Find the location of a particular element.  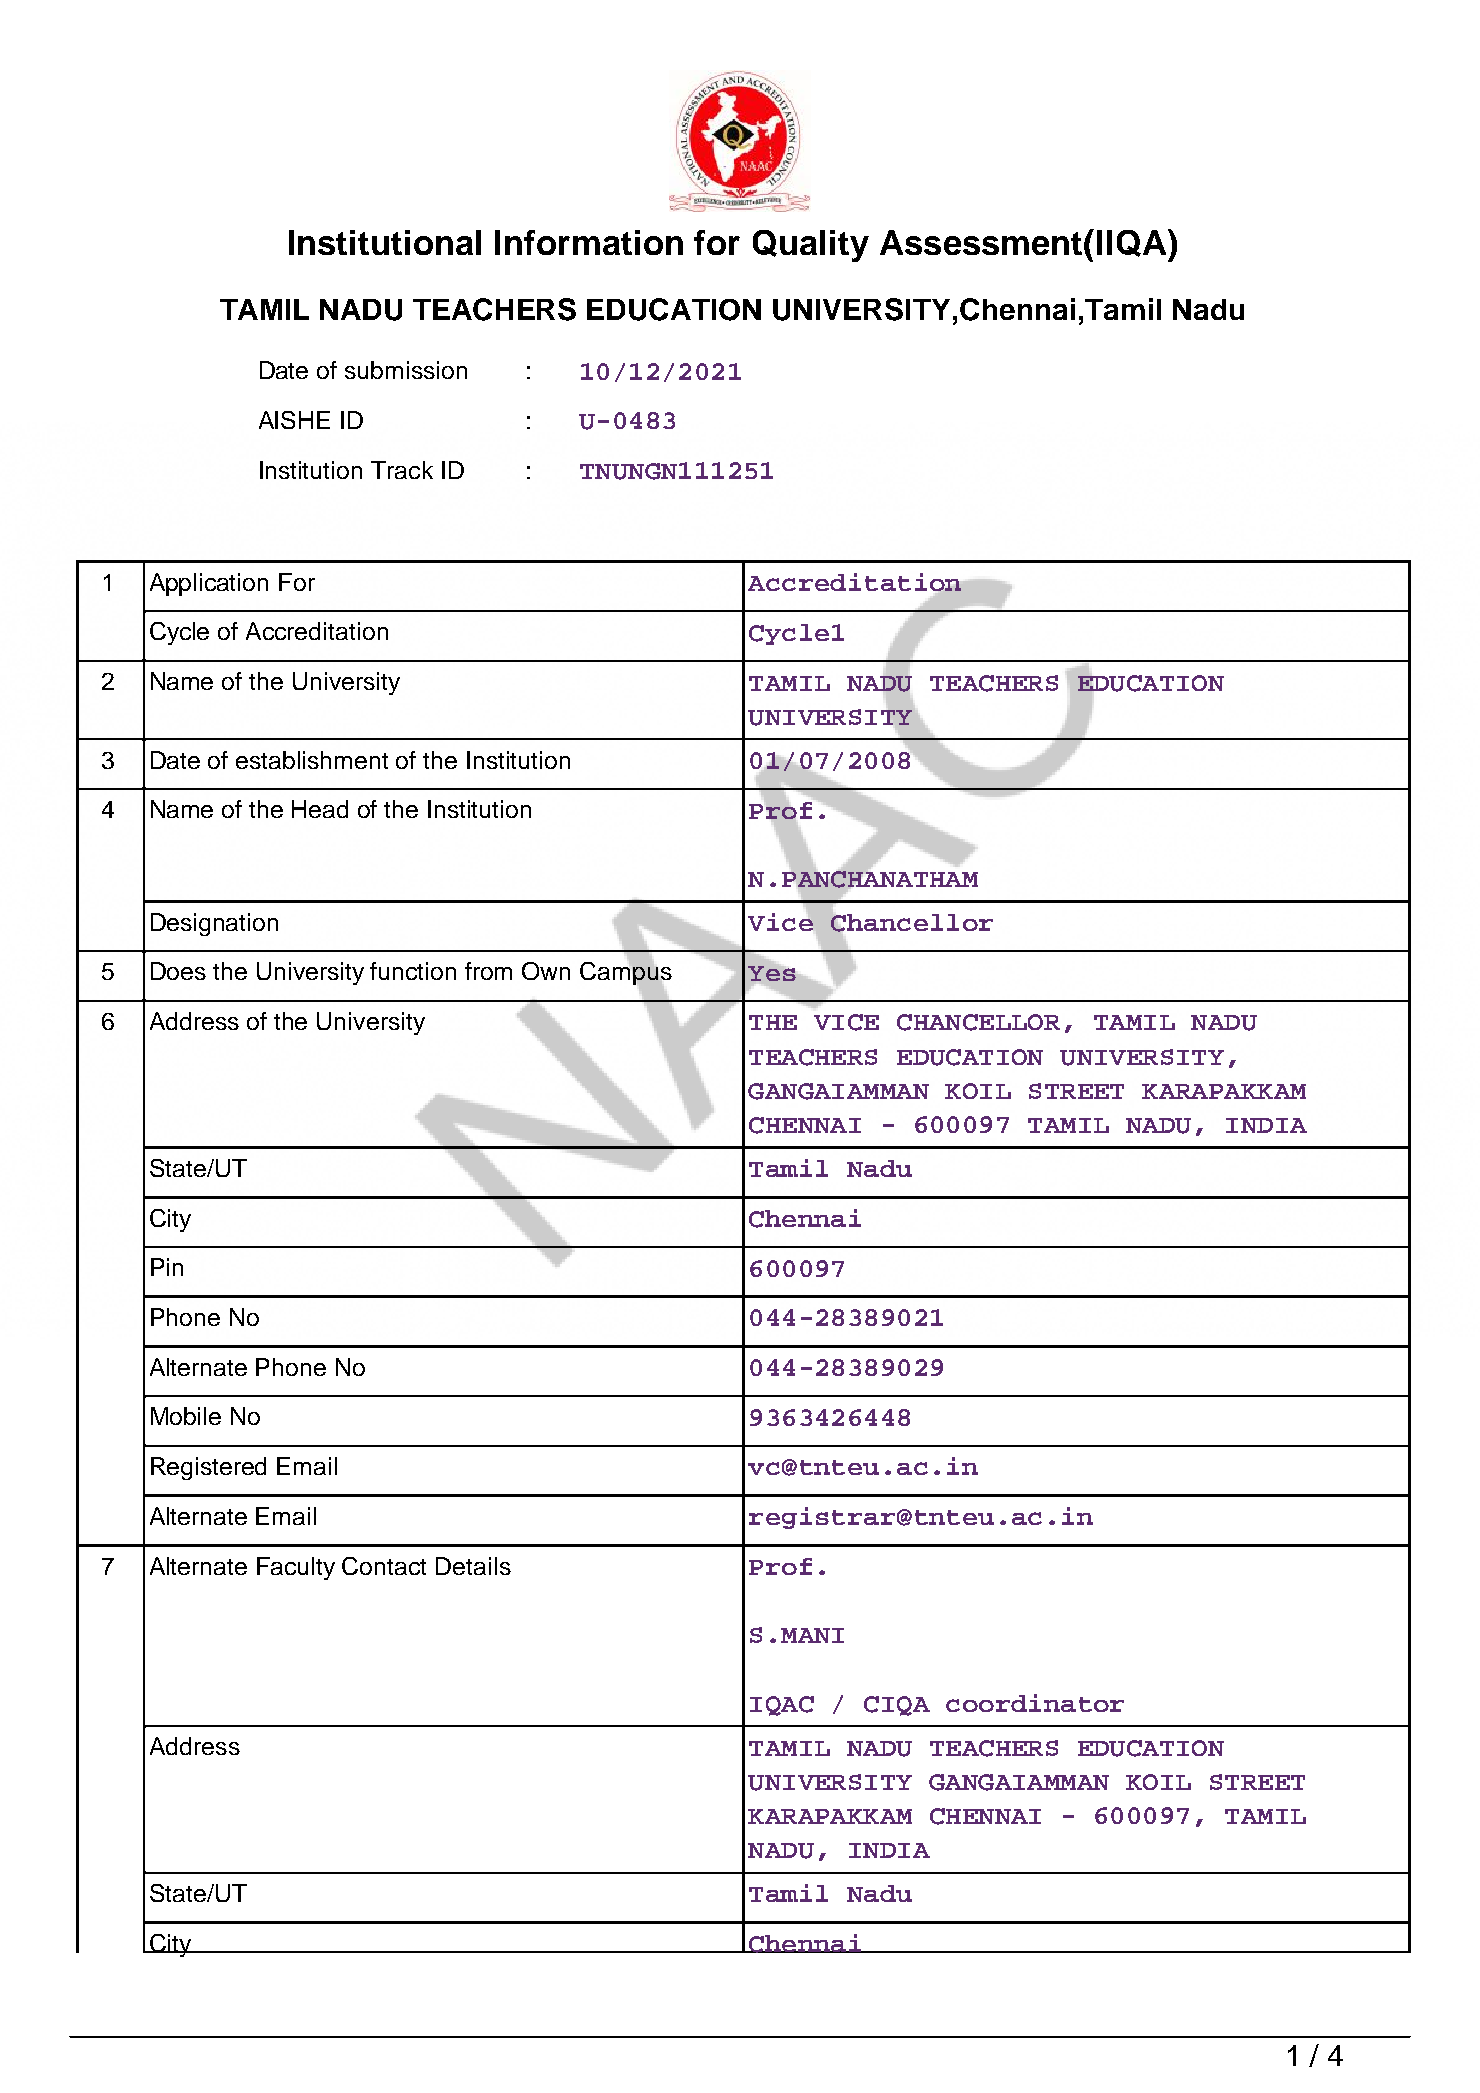

establishment is located at coordinates (312, 760).
